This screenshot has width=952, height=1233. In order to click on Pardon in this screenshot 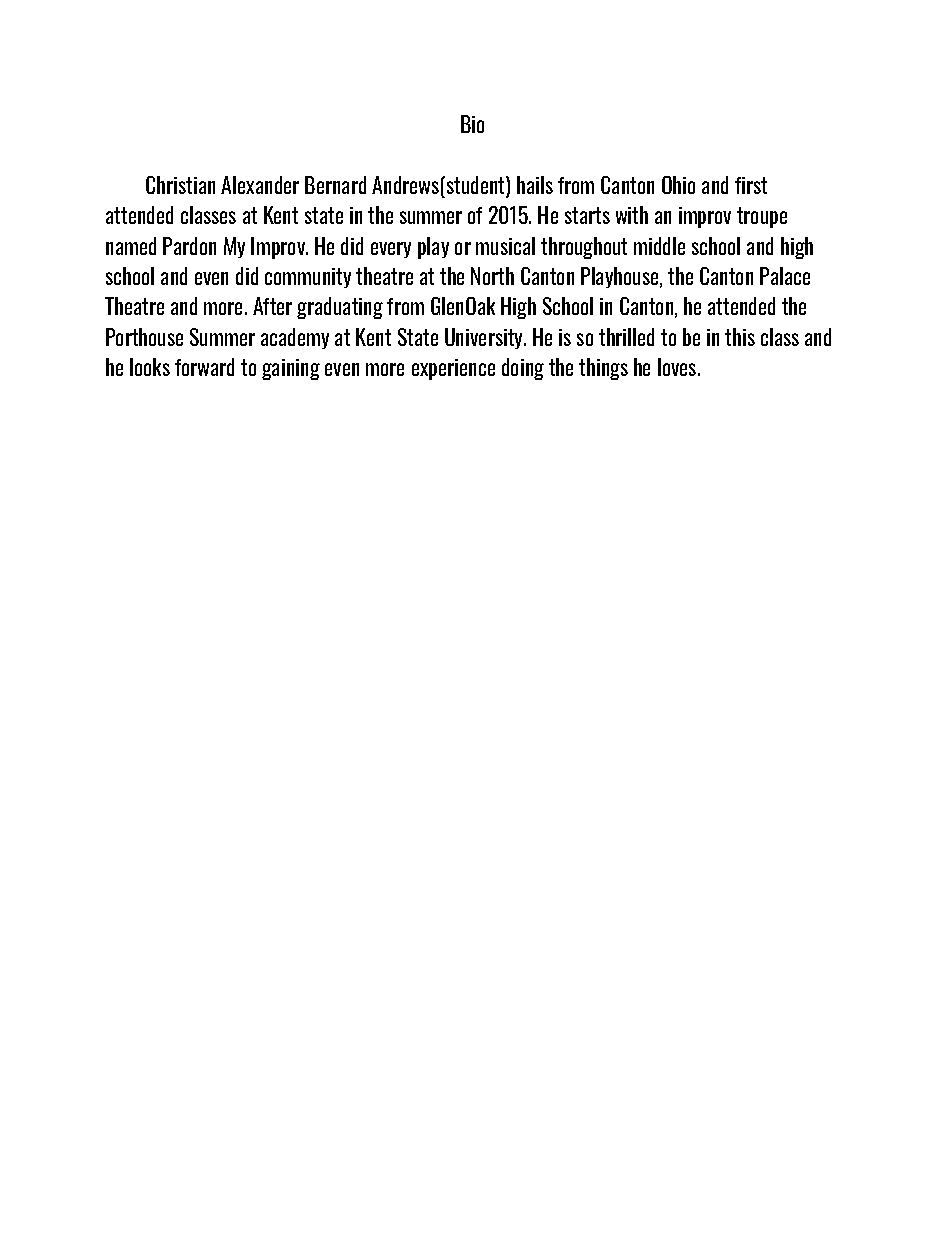, I will do `click(189, 246)`.
